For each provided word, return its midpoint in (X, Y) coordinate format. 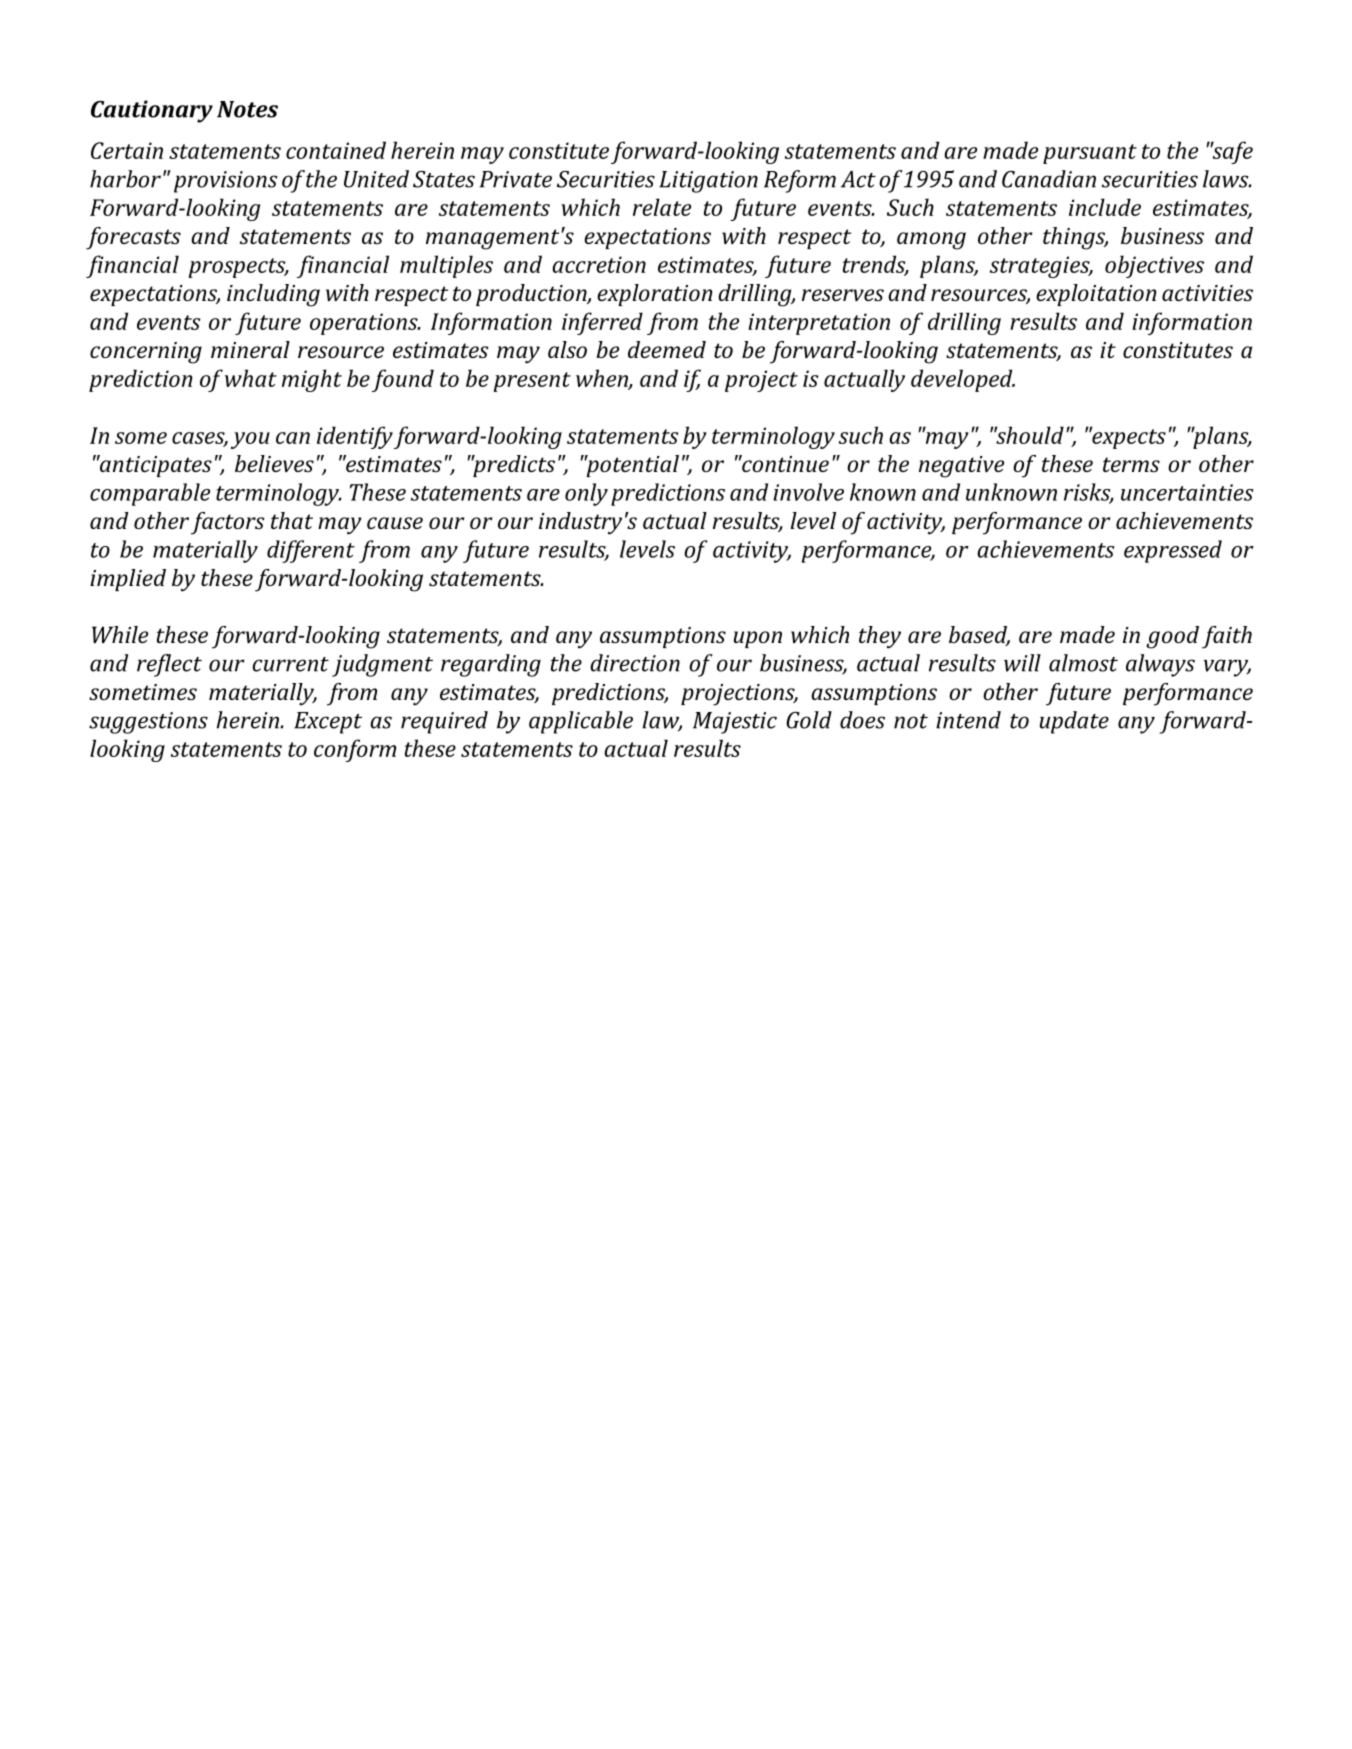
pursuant (1090, 154)
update (1074, 722)
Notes (247, 109)
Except (328, 723)
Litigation (708, 182)
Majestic (735, 723)
